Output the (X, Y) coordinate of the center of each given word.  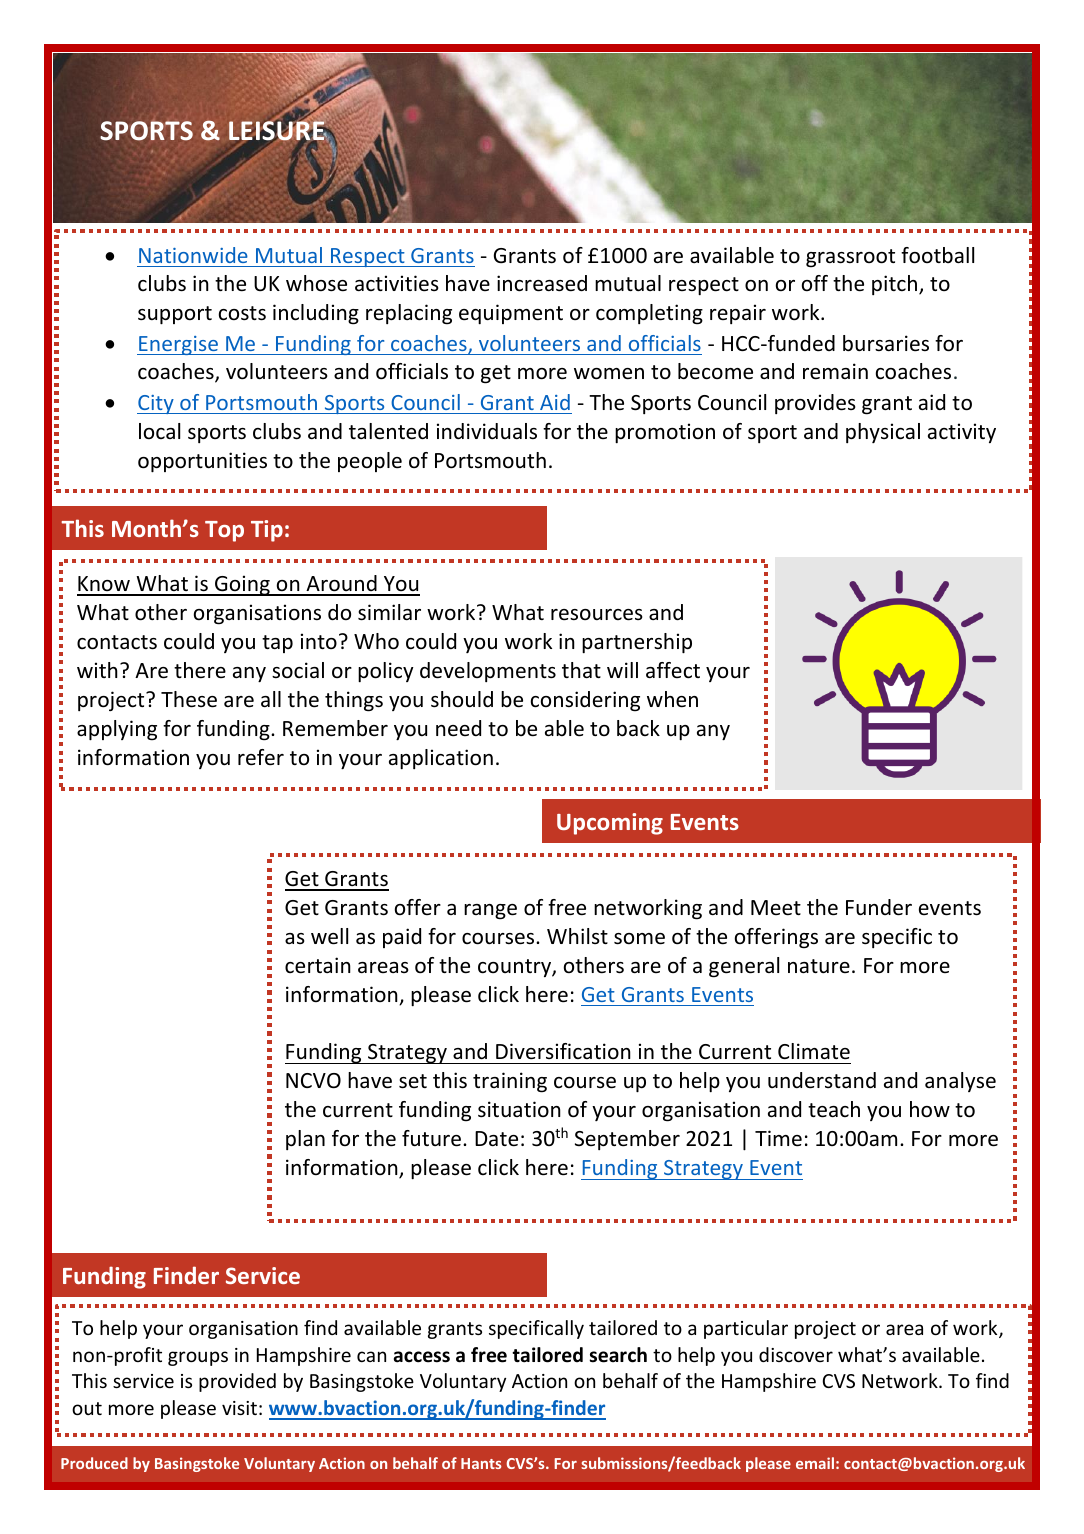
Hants (481, 1463)
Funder (879, 907)
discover (796, 1354)
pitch (896, 285)
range (490, 912)
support (175, 315)
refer (261, 757)
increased (542, 283)
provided (237, 1382)
